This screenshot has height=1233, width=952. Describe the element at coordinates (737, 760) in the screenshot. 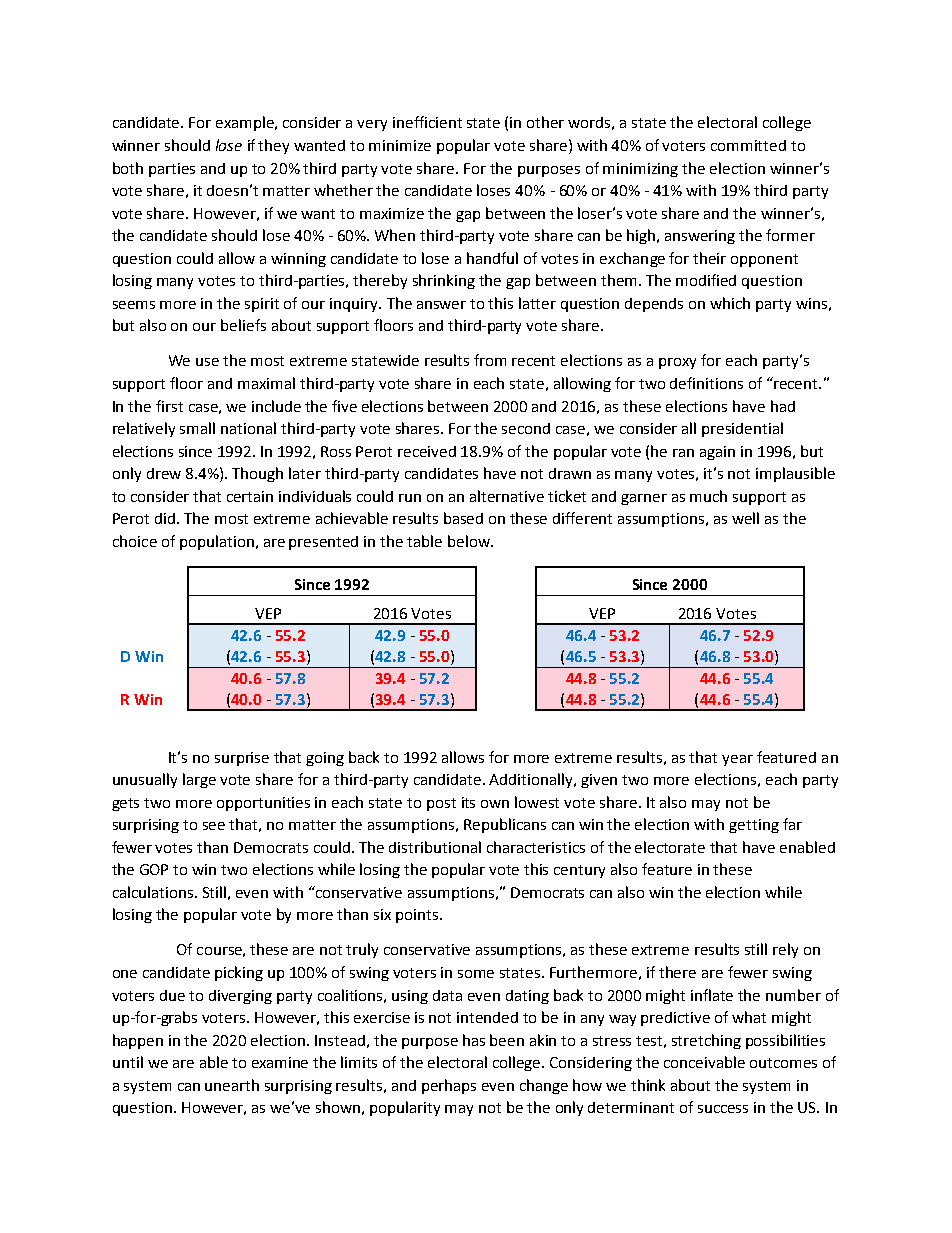

I see `year` at that location.
